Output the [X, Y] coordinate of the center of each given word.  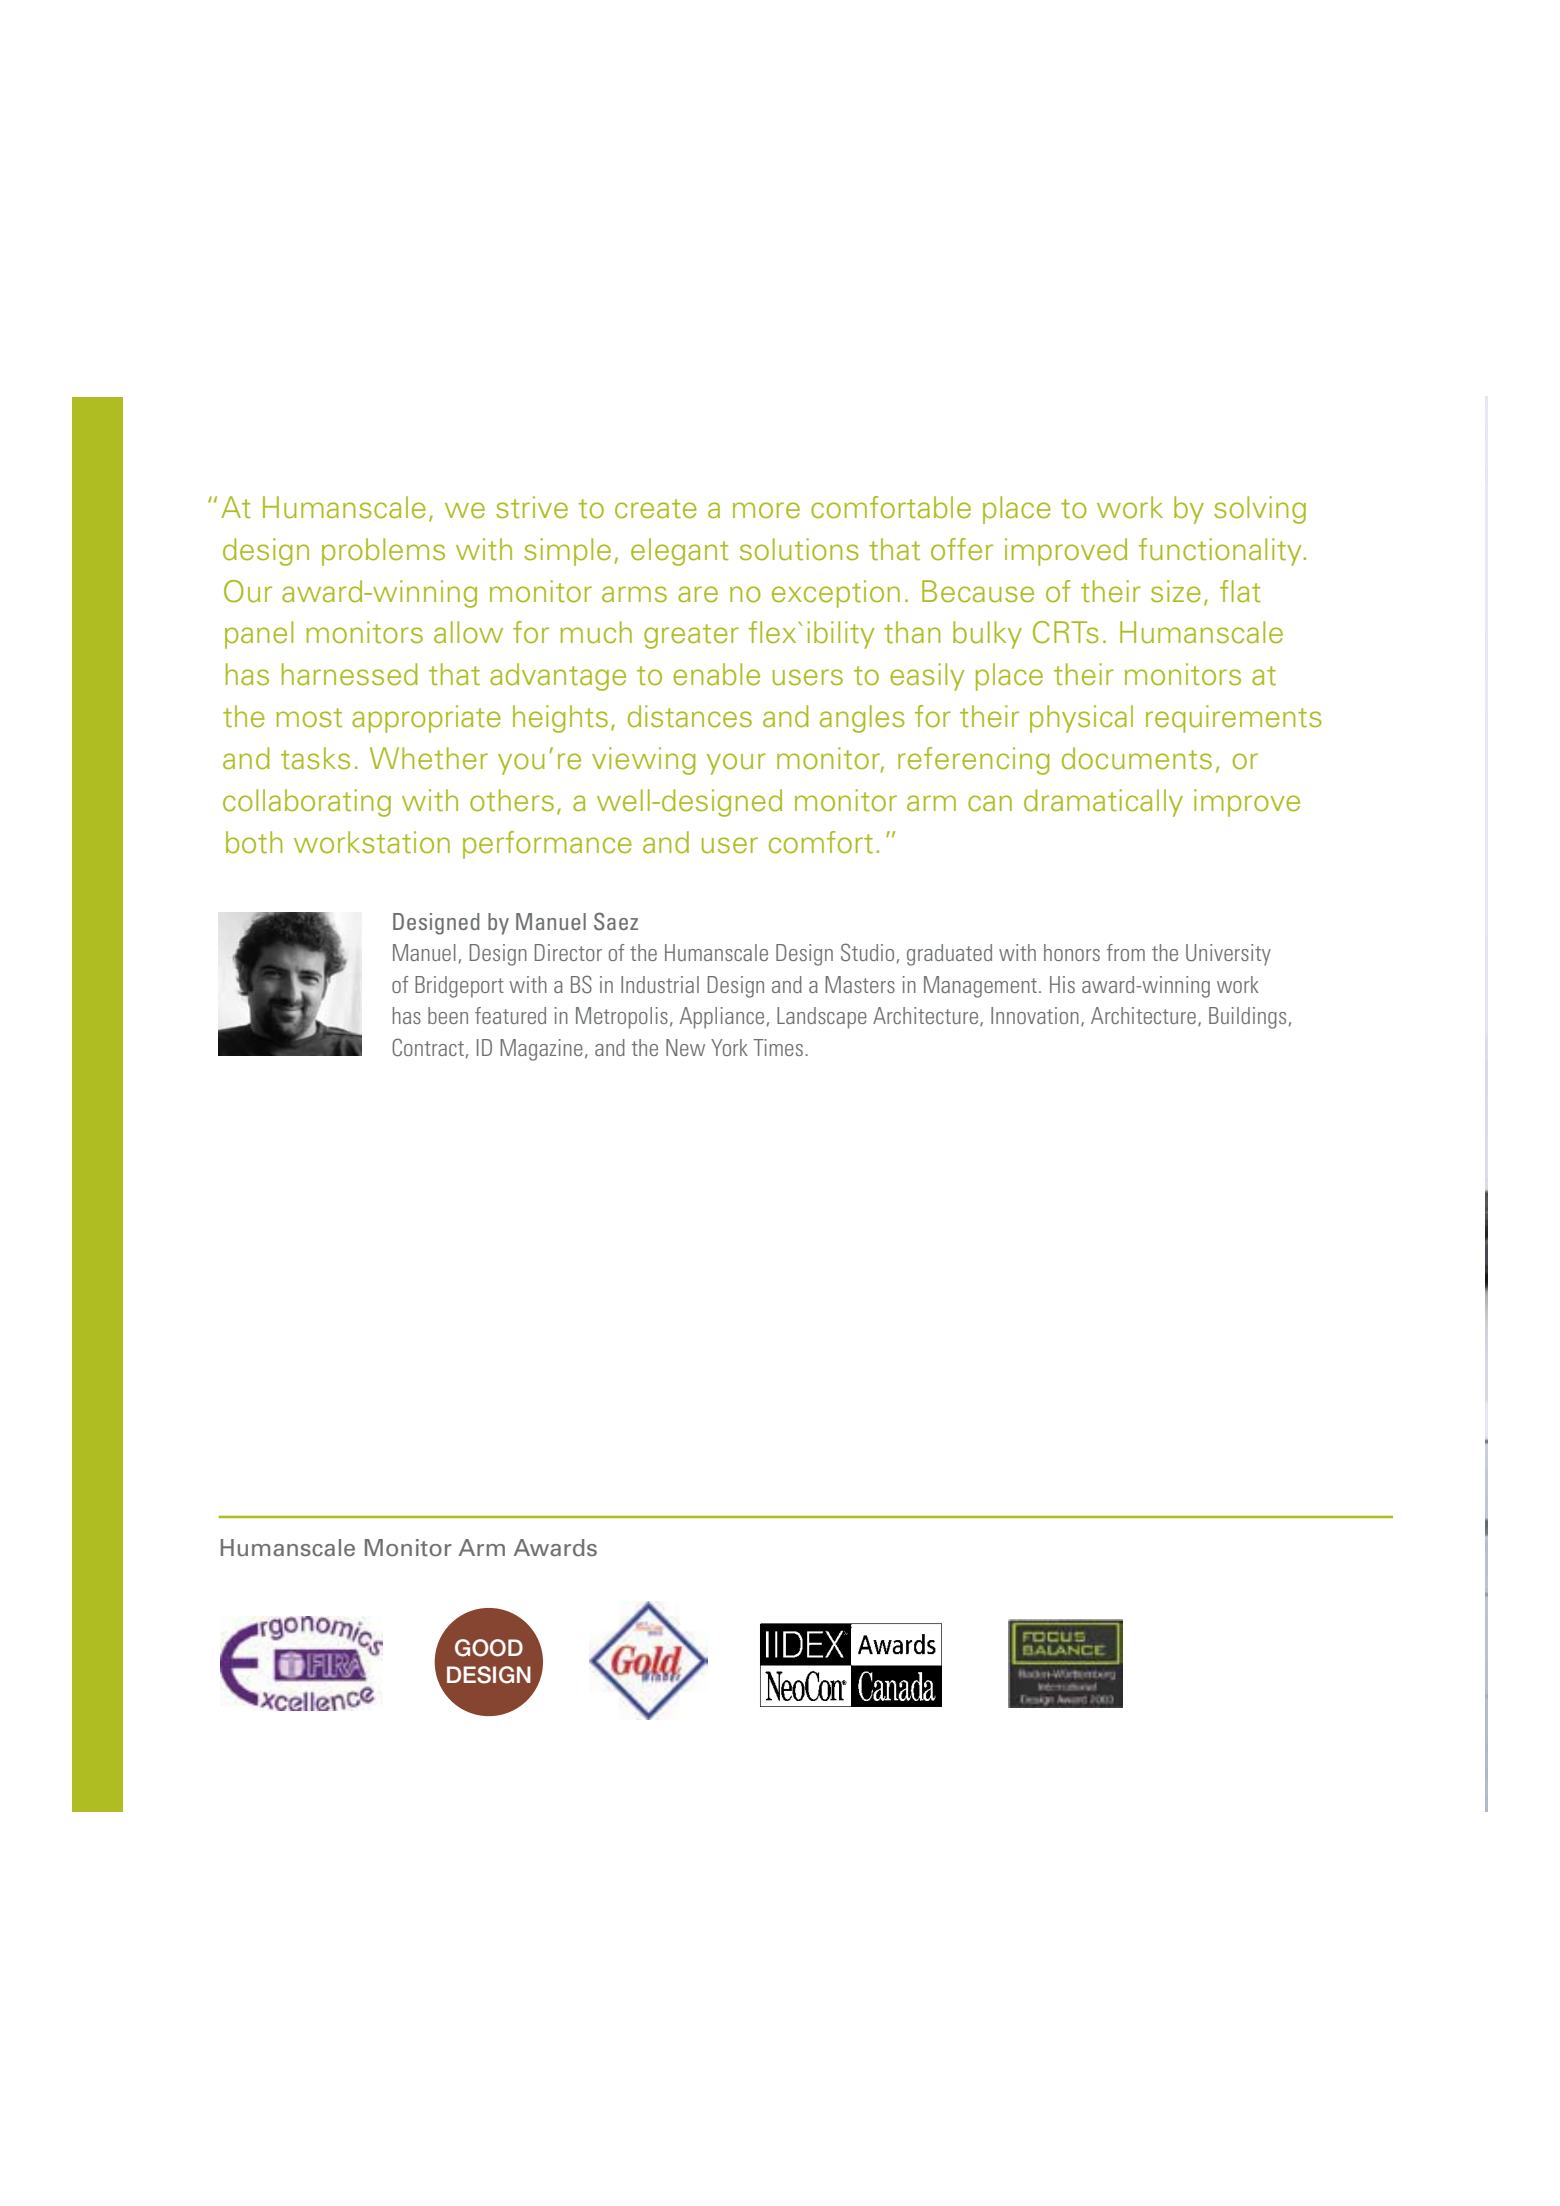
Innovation [1035, 1015]
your [736, 764]
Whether [429, 758]
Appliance [722, 1018]
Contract [428, 1047]
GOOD [489, 1648]
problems [383, 552]
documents [1137, 758]
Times [778, 1047]
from [1126, 952]
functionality [1221, 552]
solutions [799, 549]
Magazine [541, 1050]
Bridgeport [459, 987]
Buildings [1247, 1018]
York [729, 1047]
